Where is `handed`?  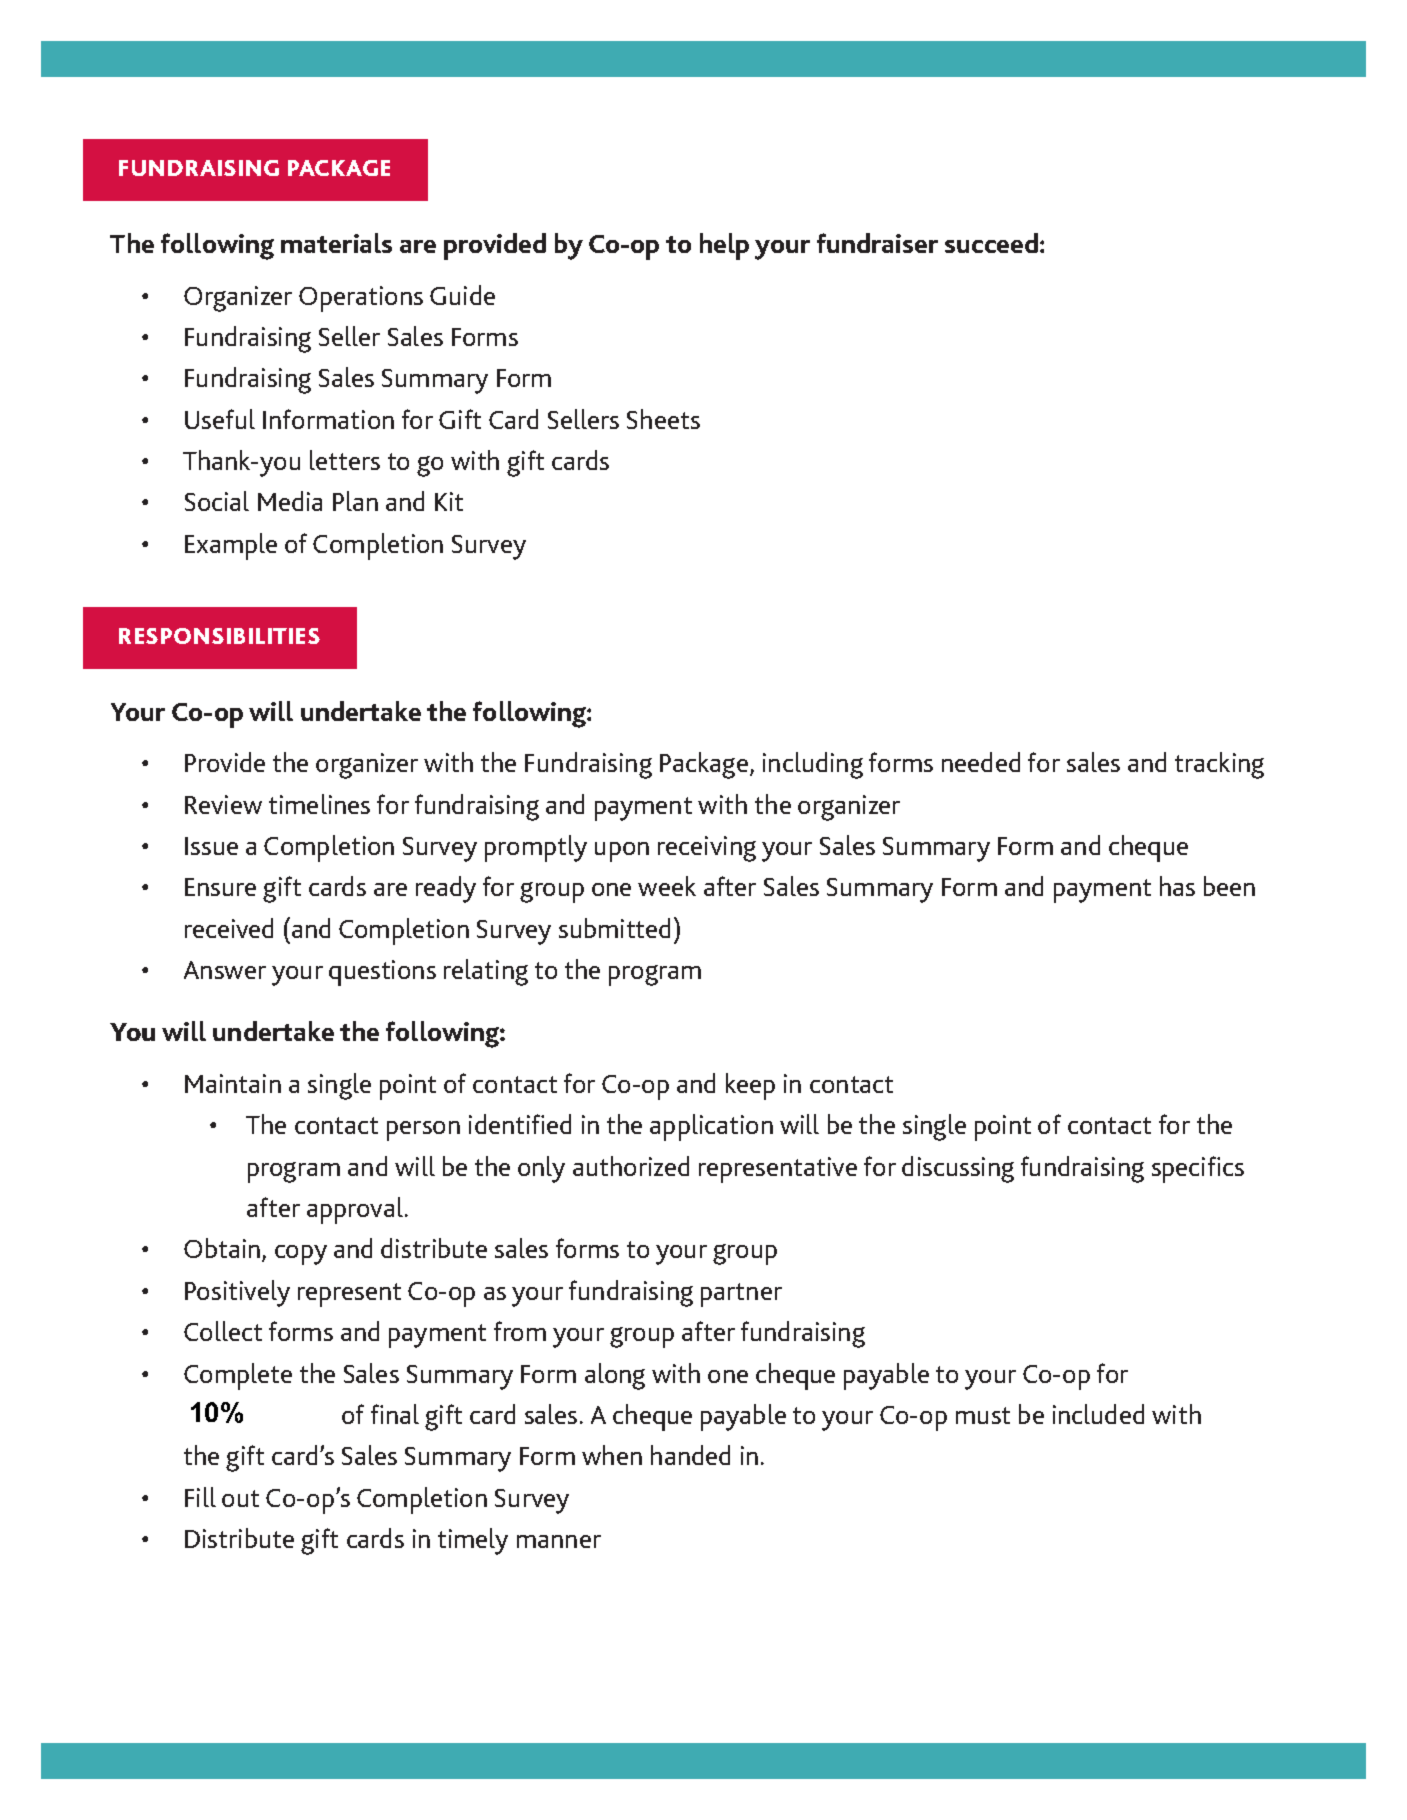 handed is located at coordinates (690, 1455).
